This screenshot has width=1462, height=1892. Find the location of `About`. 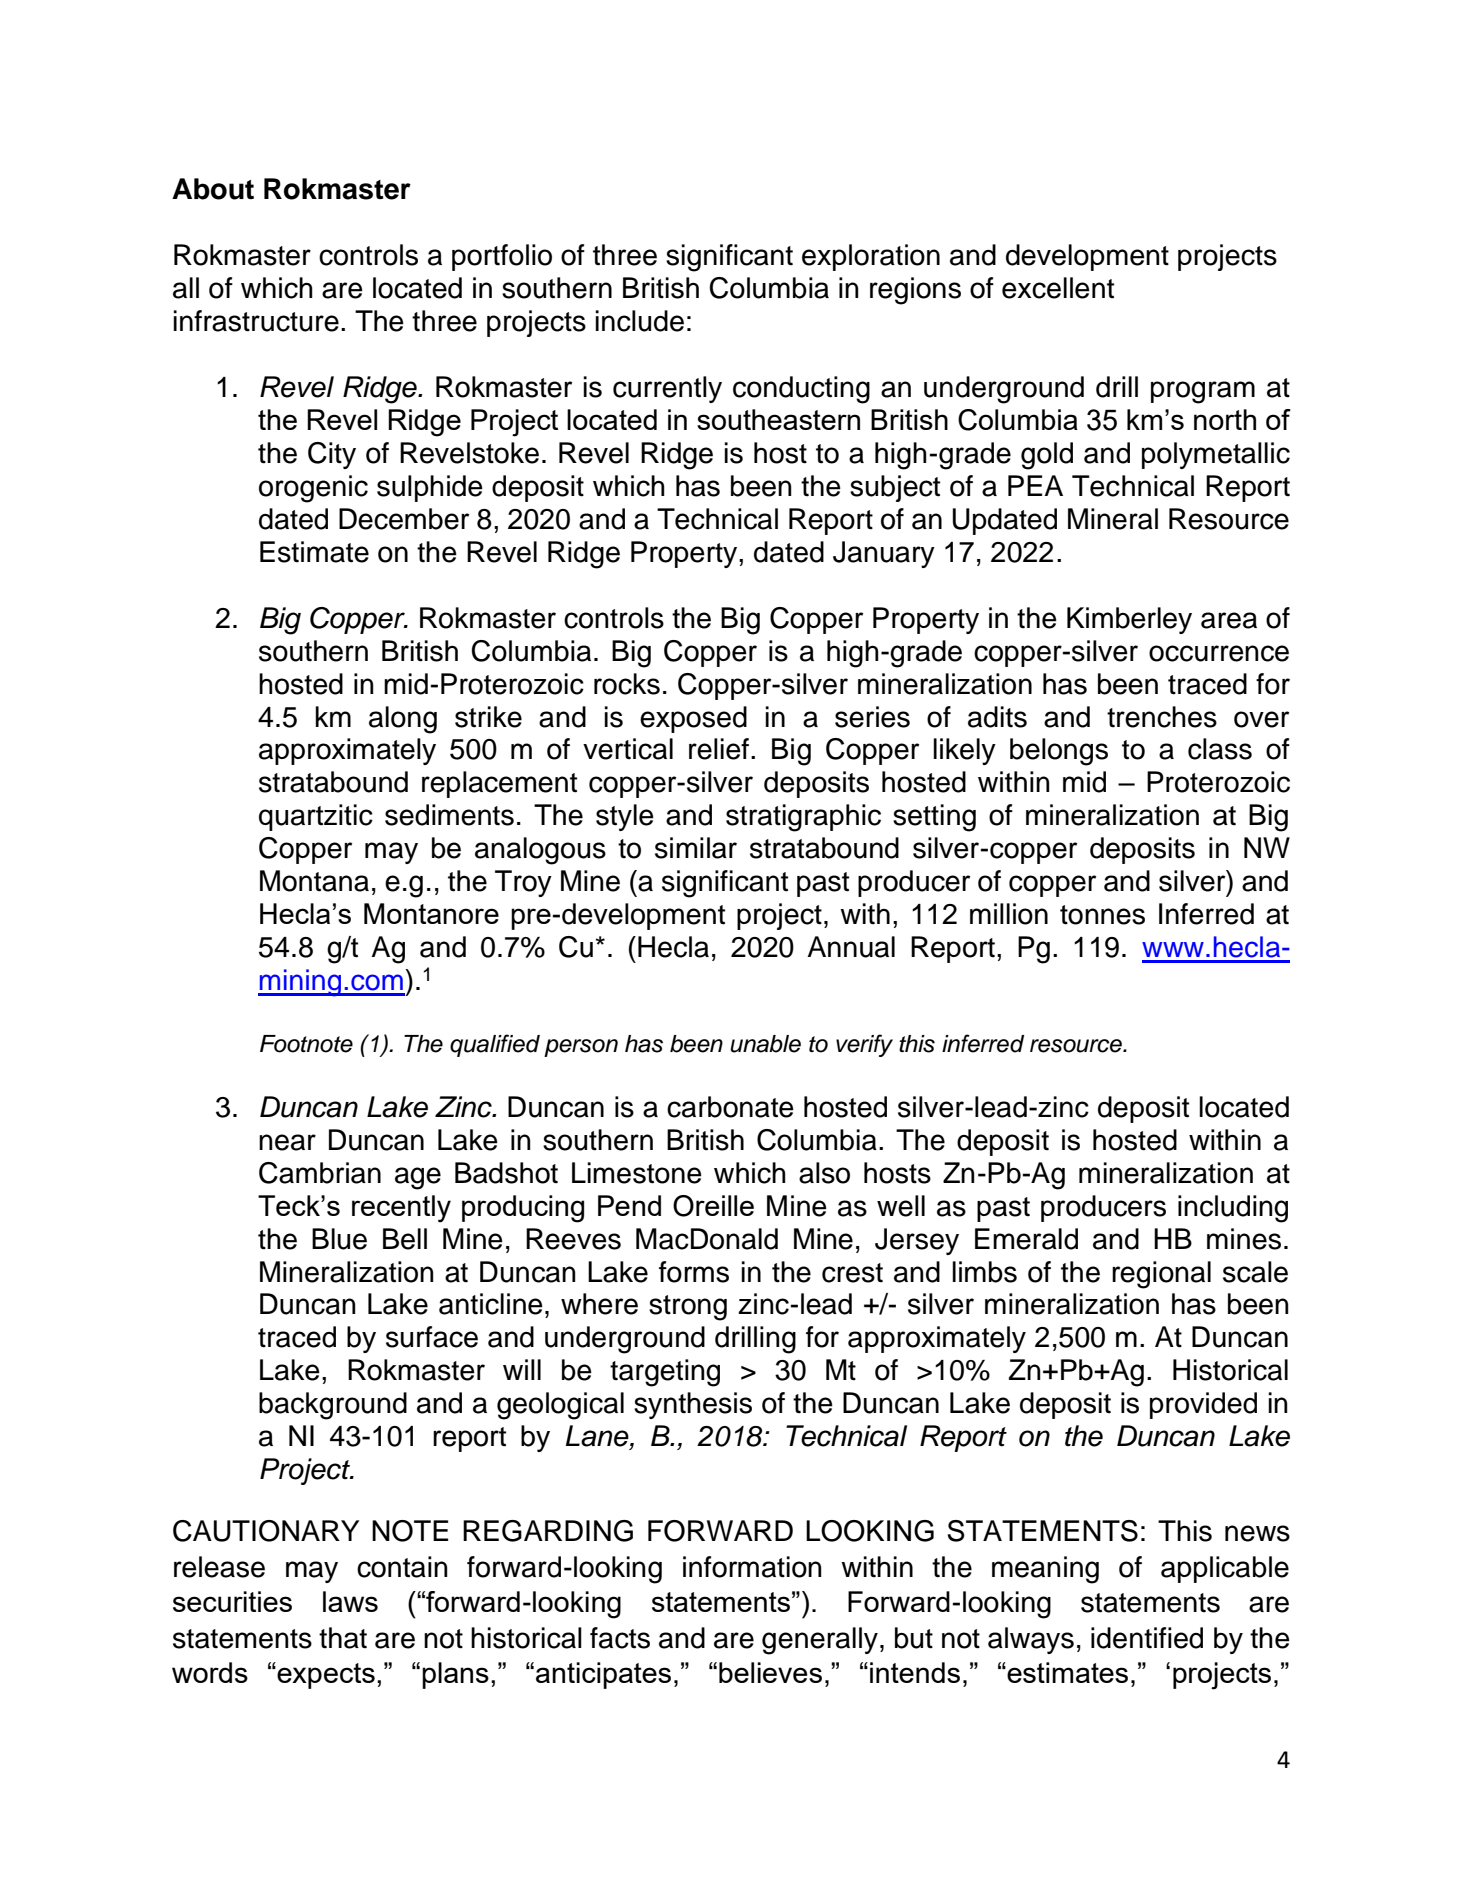

About is located at coordinates (213, 189).
